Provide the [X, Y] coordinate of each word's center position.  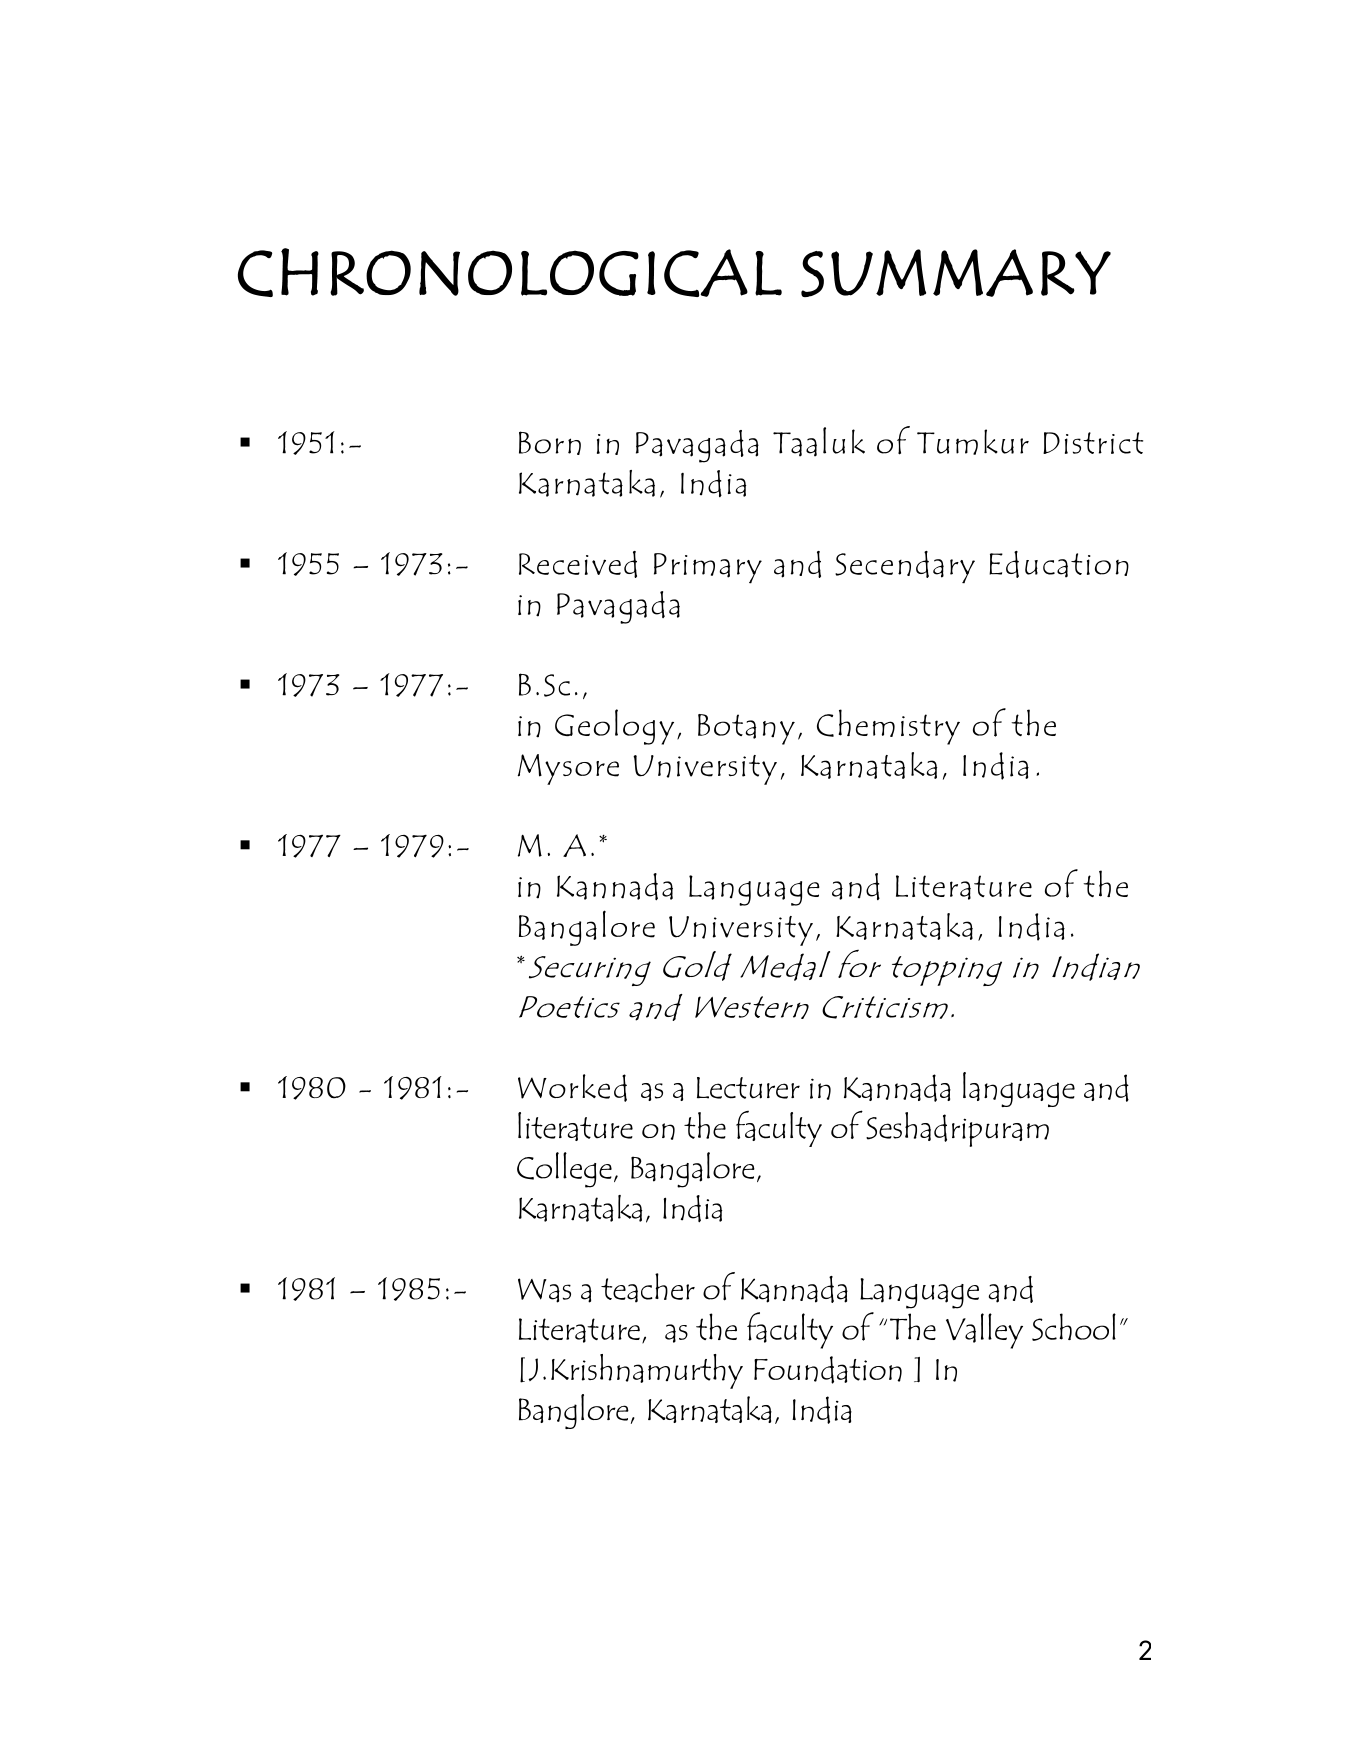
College [564, 1170]
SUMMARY [956, 273]
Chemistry [888, 727]
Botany [746, 729]
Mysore [568, 769]
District [1093, 443]
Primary [708, 568]
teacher [648, 1288]
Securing [590, 971]
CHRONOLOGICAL [510, 272]
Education [1059, 564]
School [1074, 1327]
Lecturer [748, 1088]
